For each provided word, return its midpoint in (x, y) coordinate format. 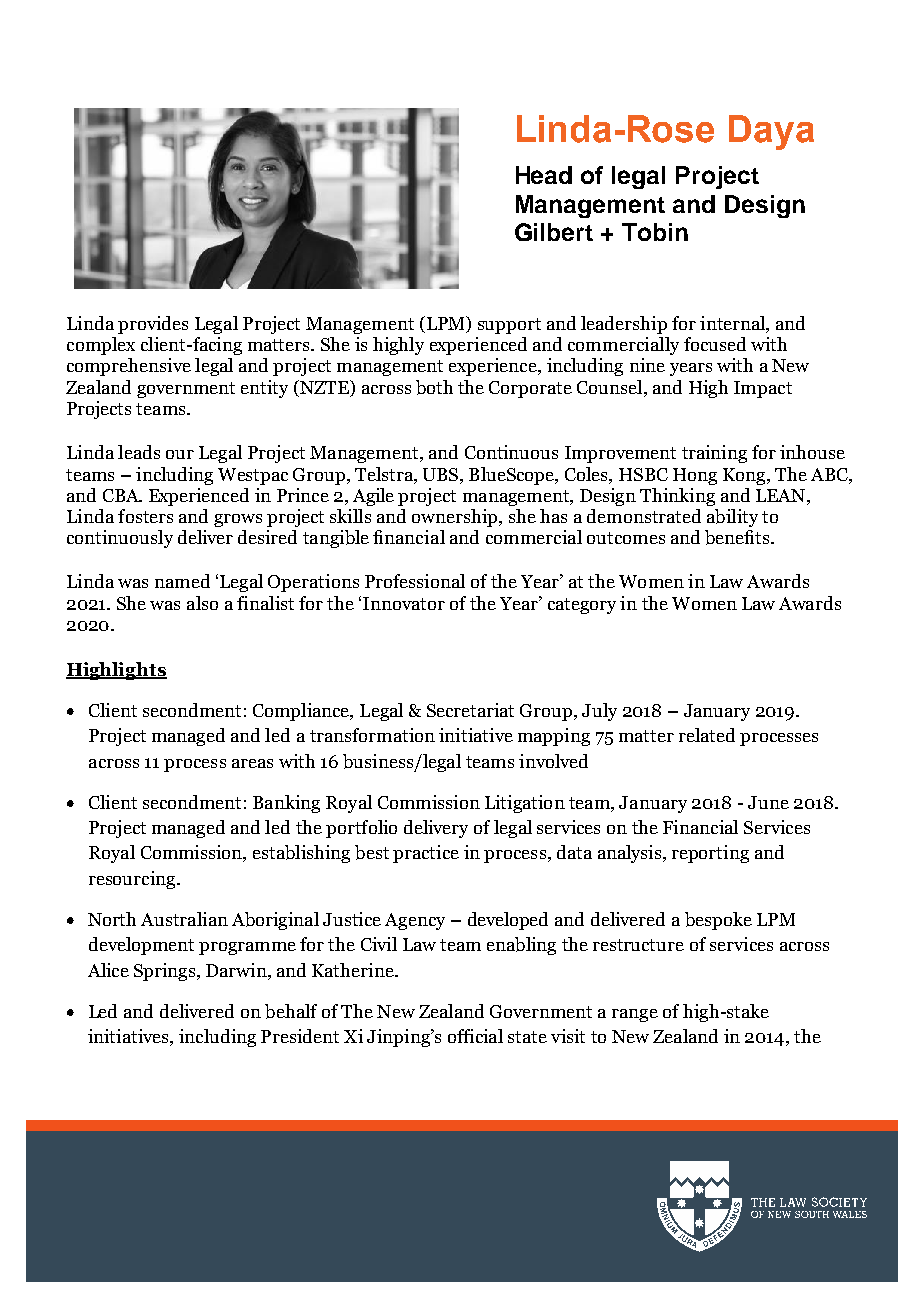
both (434, 387)
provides (153, 325)
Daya (771, 132)
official (475, 1036)
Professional (415, 581)
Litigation (525, 804)
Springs (166, 972)
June (768, 802)
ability (732, 518)
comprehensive (129, 367)
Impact (763, 389)
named (182, 581)
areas (252, 763)
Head (544, 175)
